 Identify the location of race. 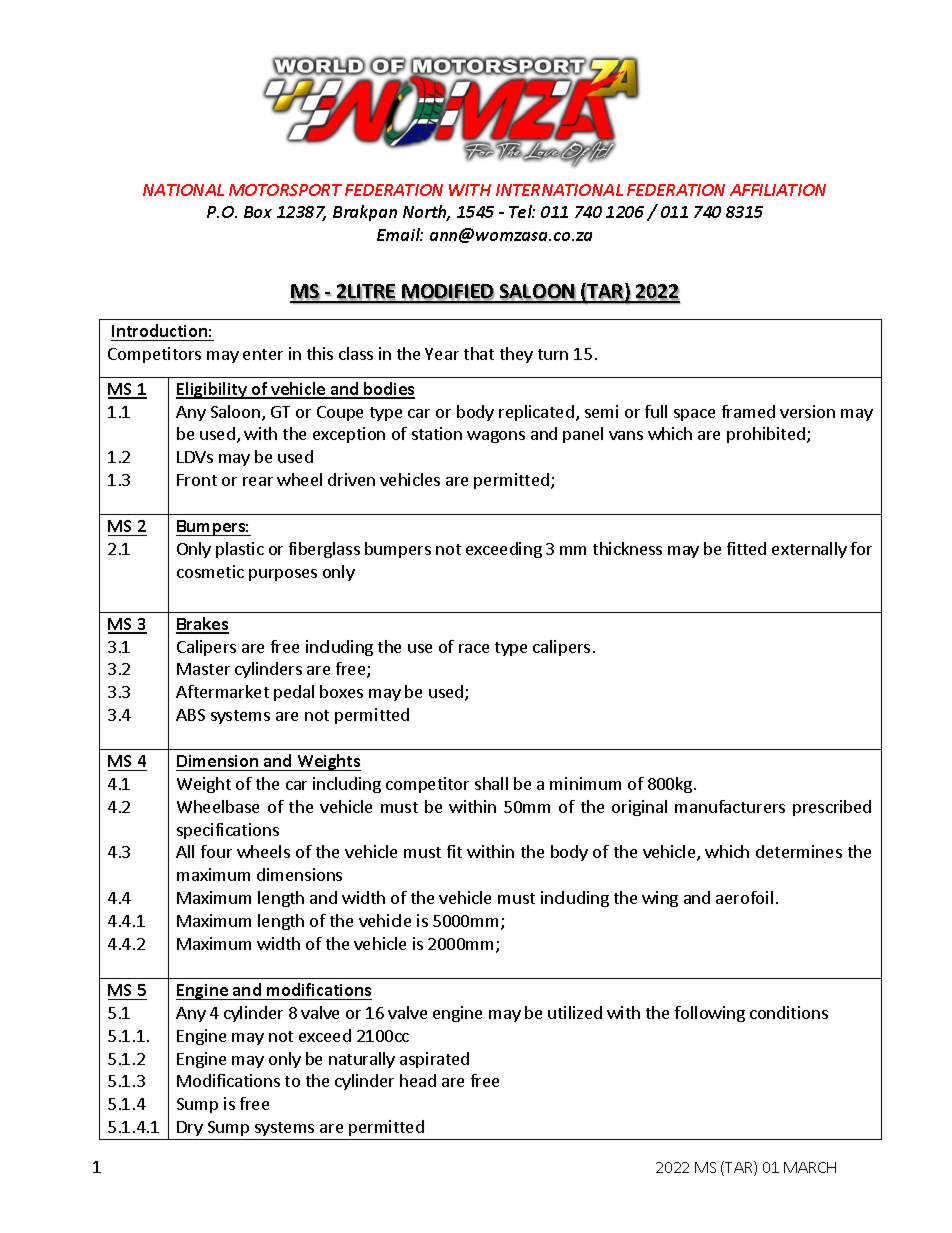
(474, 648).
